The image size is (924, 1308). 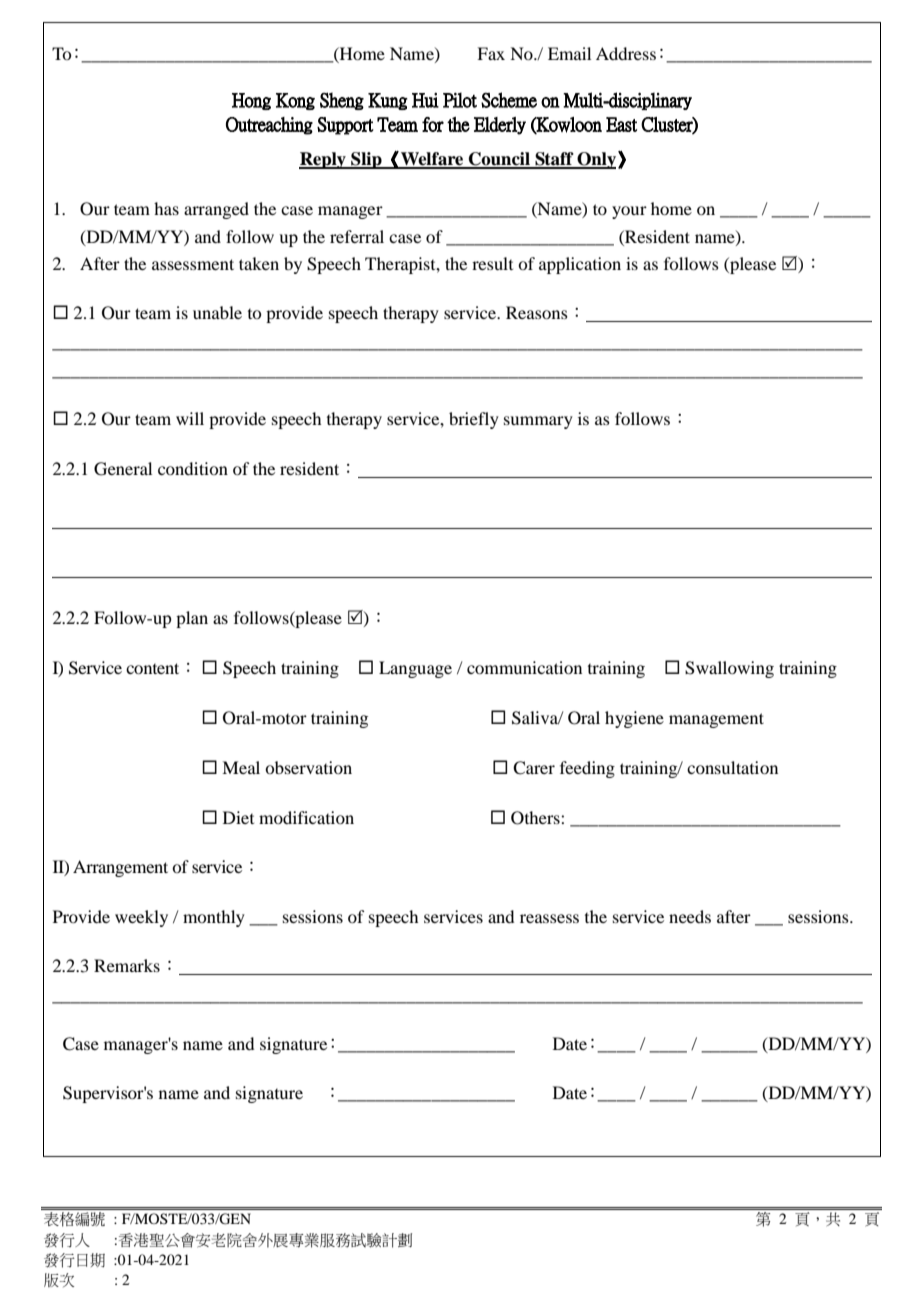 What do you see at coordinates (192, 619) in the document?
I see `plan` at bounding box center [192, 619].
